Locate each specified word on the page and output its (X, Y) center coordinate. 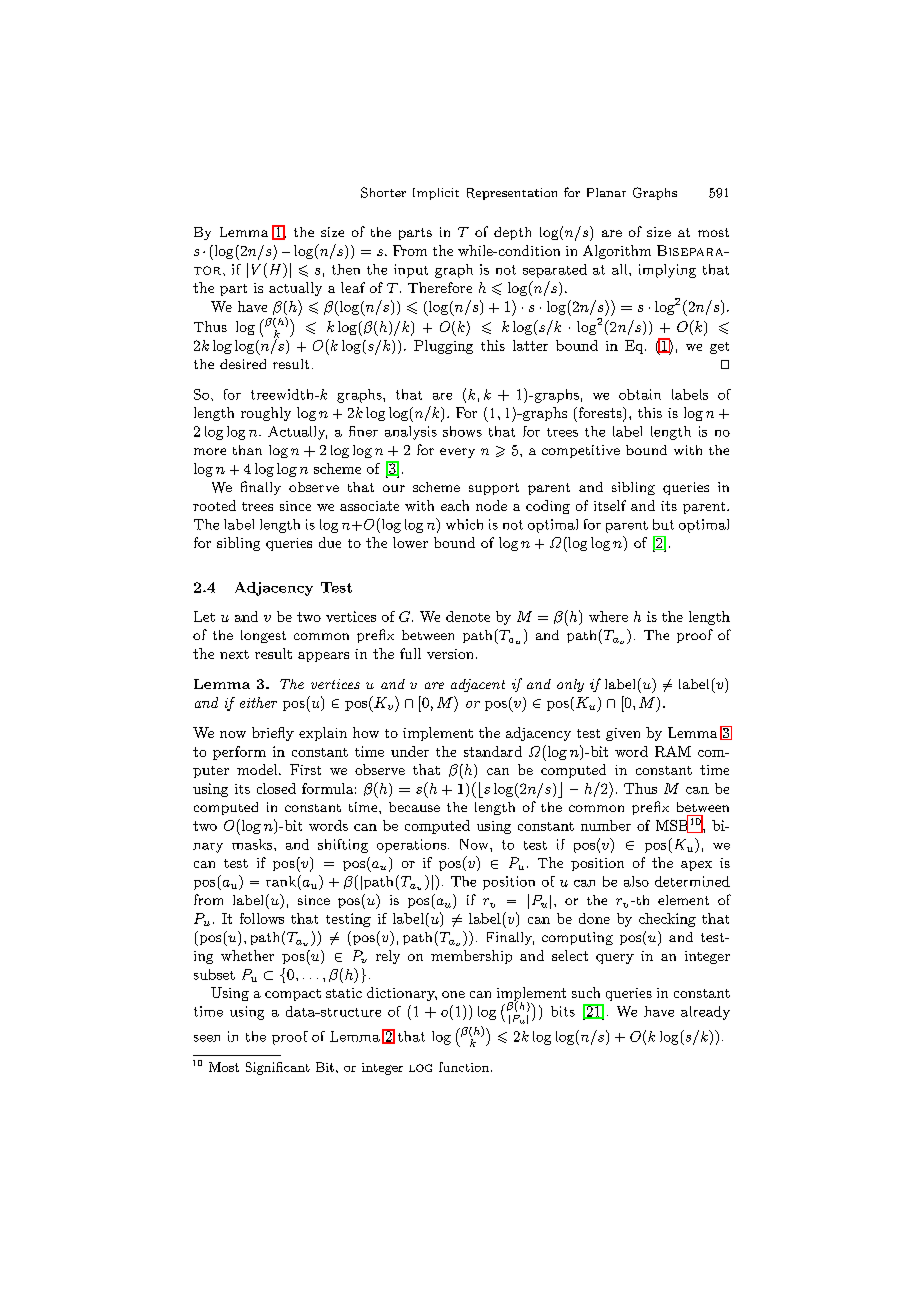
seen (207, 1038)
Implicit (436, 194)
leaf (353, 287)
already (705, 1013)
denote (468, 616)
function (464, 1067)
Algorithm (617, 252)
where (608, 616)
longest (263, 636)
